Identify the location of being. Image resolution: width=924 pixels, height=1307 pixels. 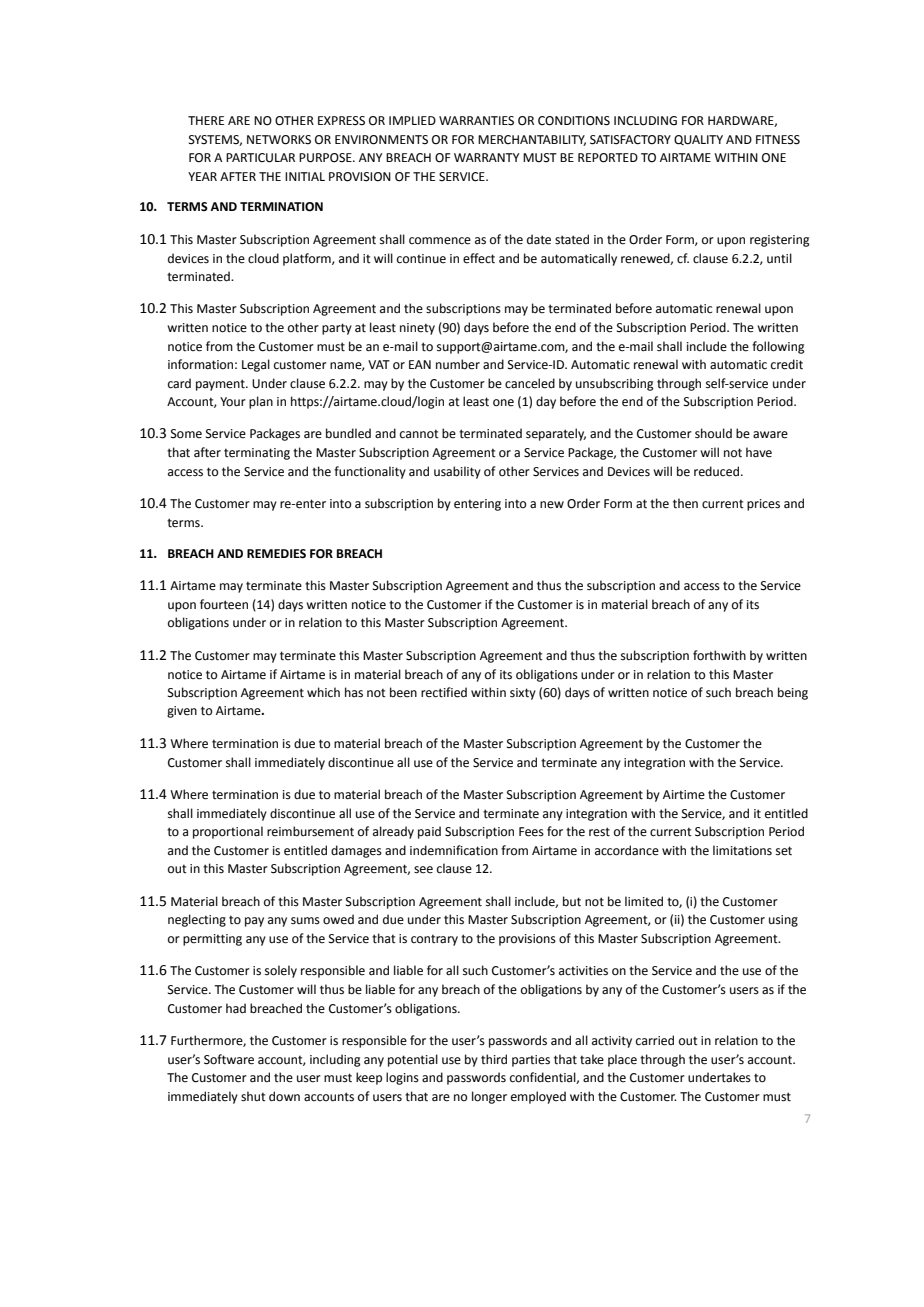
(793, 693).
